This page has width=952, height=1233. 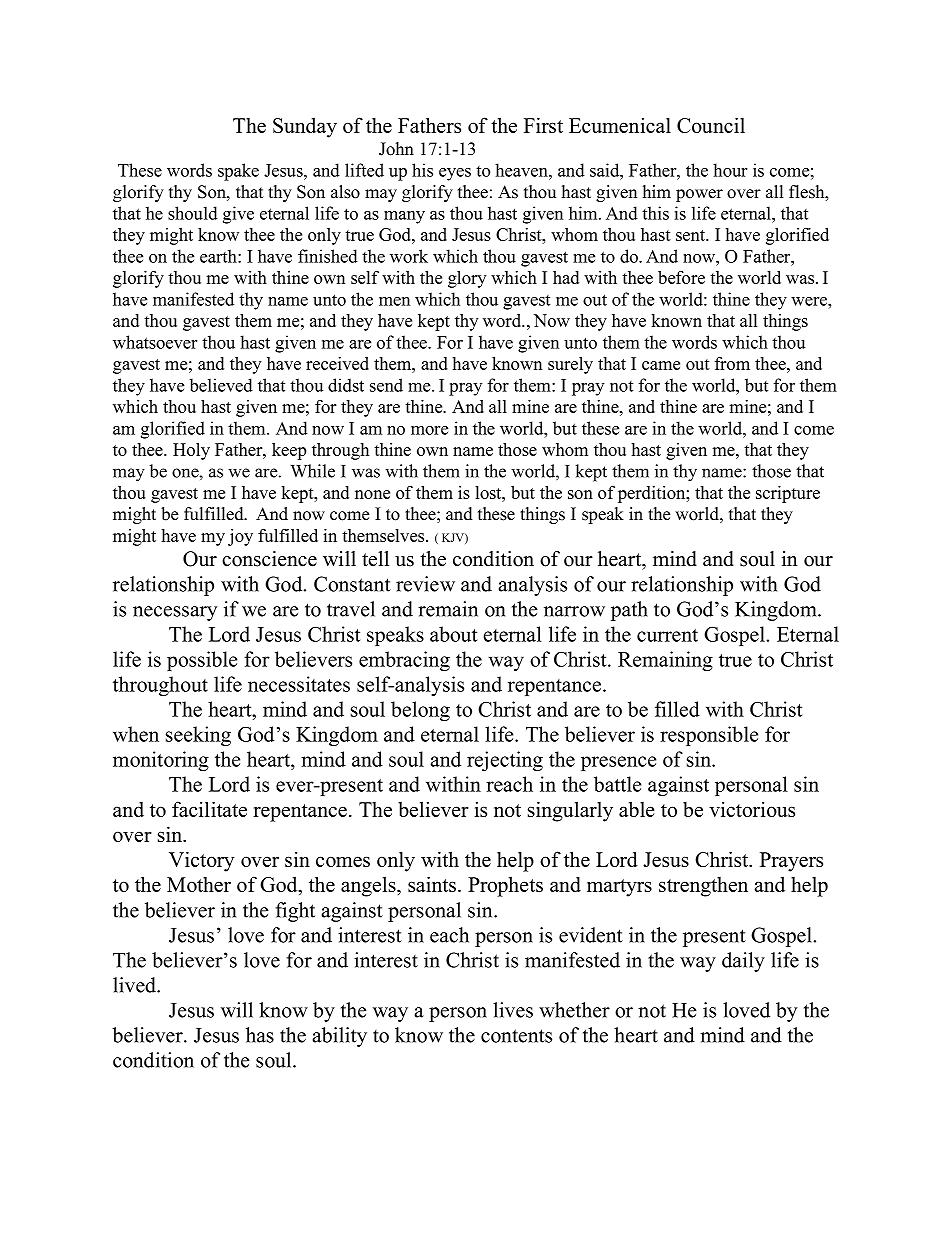 What do you see at coordinates (175, 613) in the page?
I see `necessary` at bounding box center [175, 613].
